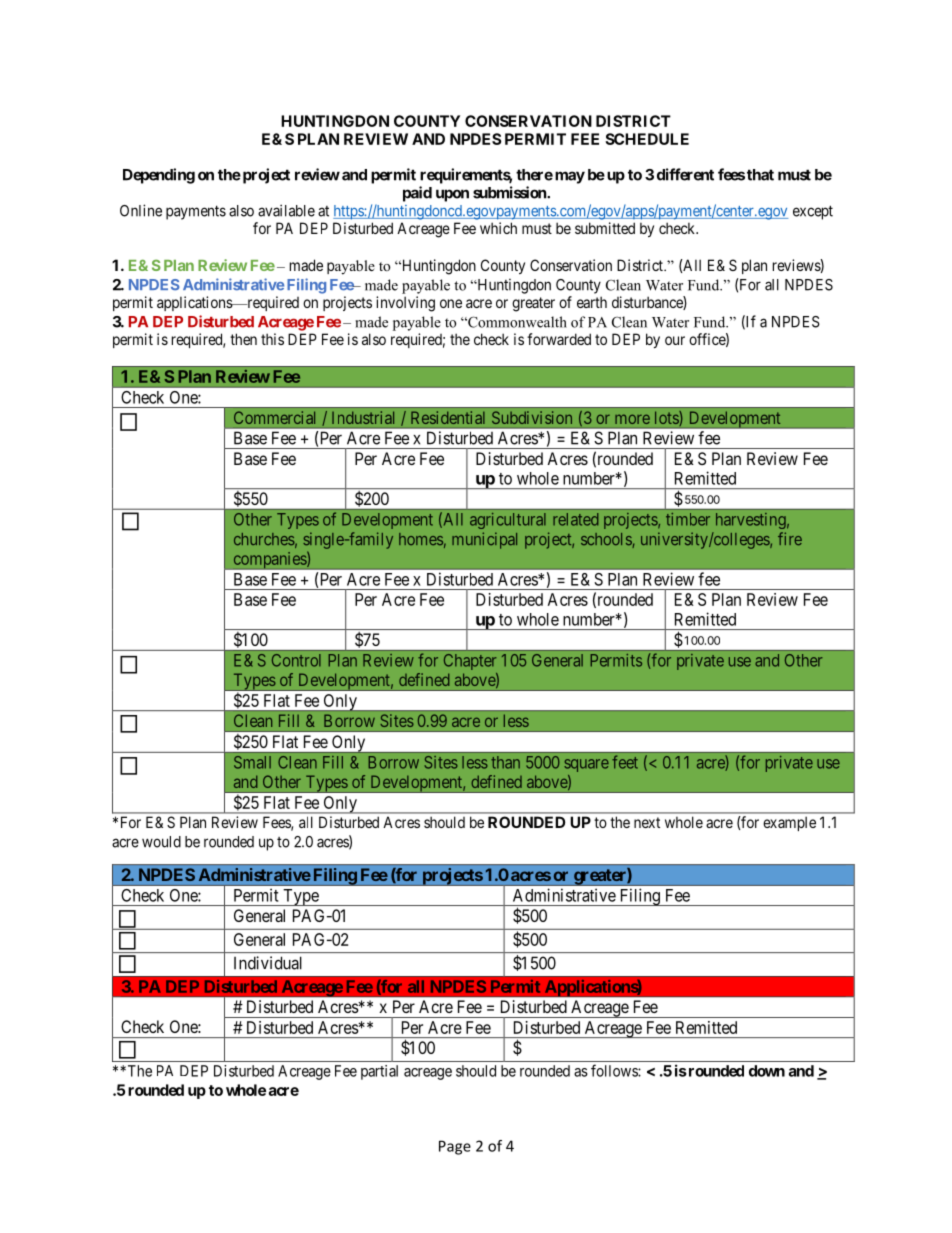 Image resolution: width=952 pixels, height=1233 pixels. What do you see at coordinates (161, 842) in the image?
I see `would` at bounding box center [161, 842].
